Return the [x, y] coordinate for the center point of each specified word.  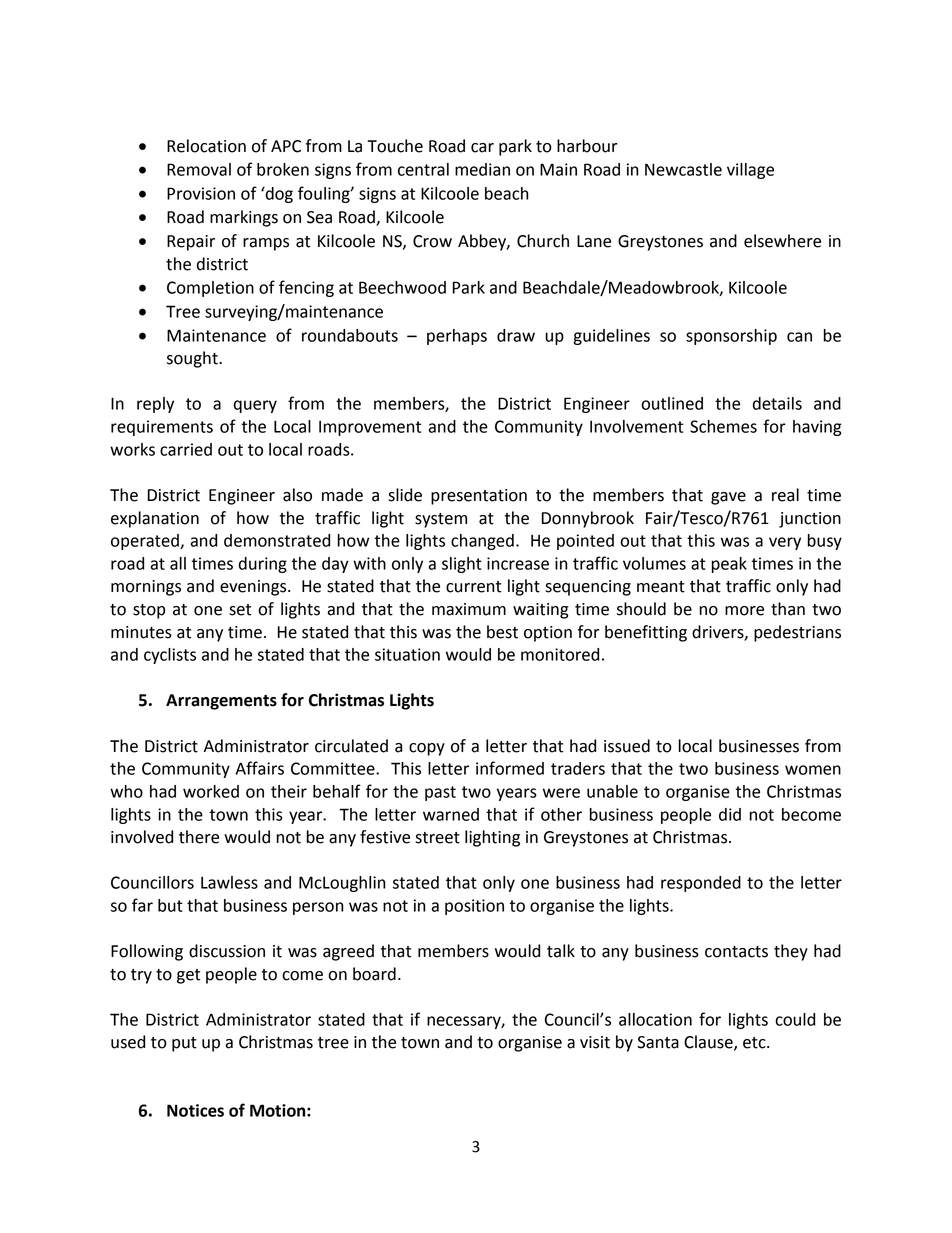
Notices [195, 1110]
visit [595, 1042]
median [482, 169]
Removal [199, 169]
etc [755, 1043]
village [750, 171]
